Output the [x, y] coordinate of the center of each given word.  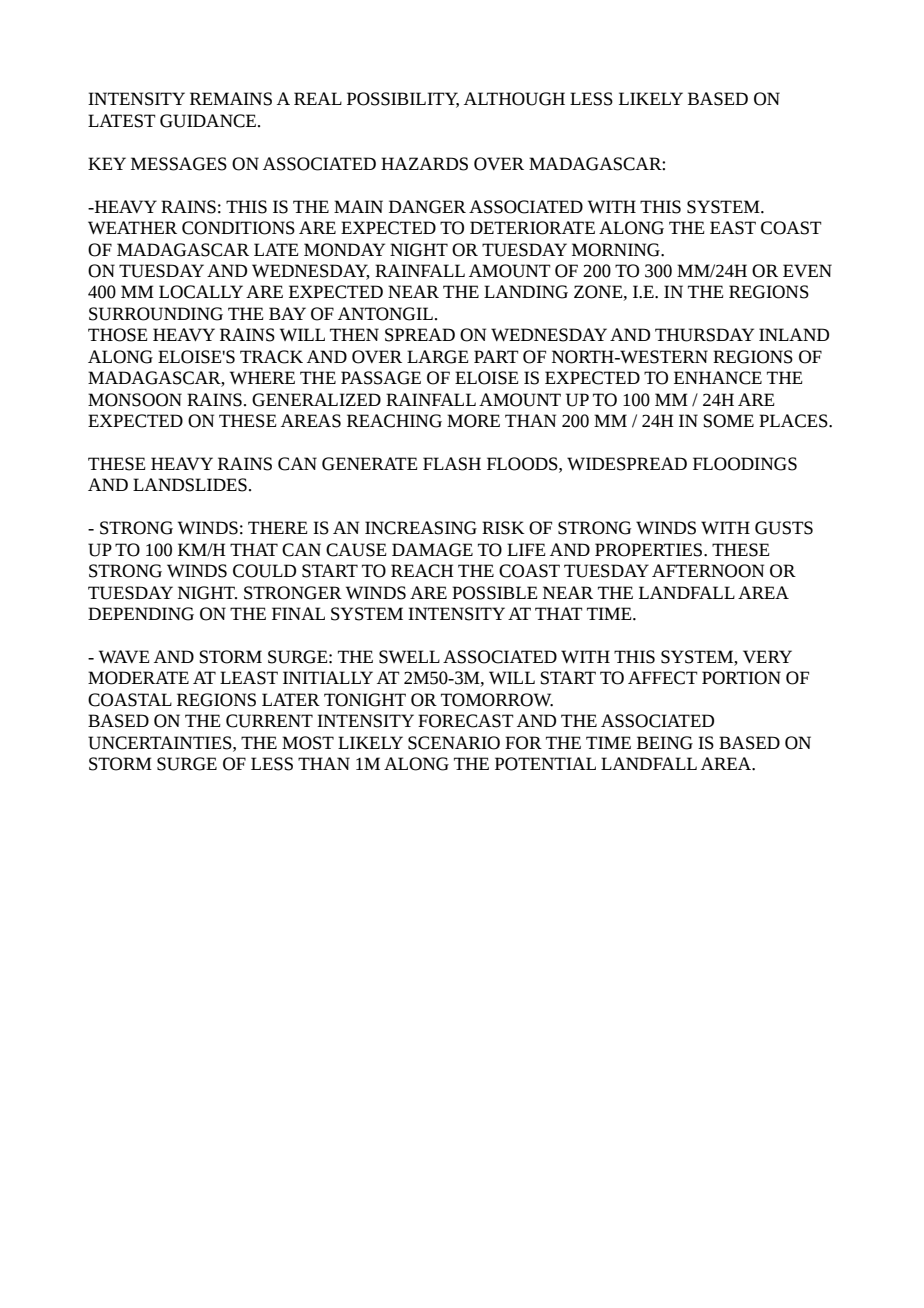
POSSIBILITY [403, 100]
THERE [278, 527]
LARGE [438, 357]
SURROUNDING [156, 314]
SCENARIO [454, 743]
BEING [665, 743]
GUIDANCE [209, 121]
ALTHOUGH [514, 99]
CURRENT [269, 721]
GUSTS [784, 528]
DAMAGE [432, 550]
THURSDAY [704, 335]
